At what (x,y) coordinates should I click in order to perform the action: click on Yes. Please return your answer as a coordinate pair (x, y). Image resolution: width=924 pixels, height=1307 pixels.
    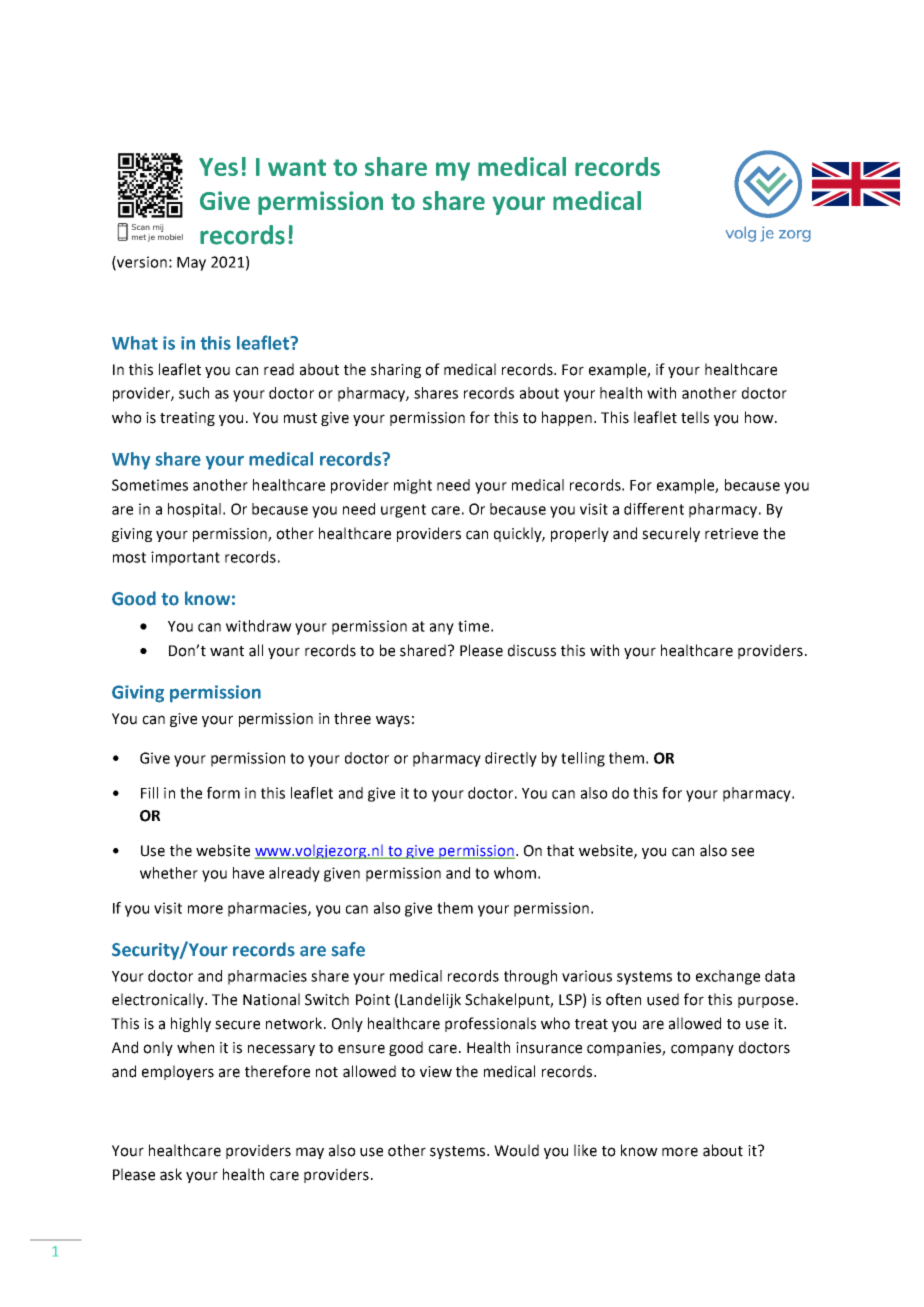
    Looking at the image, I should click on (218, 167).
